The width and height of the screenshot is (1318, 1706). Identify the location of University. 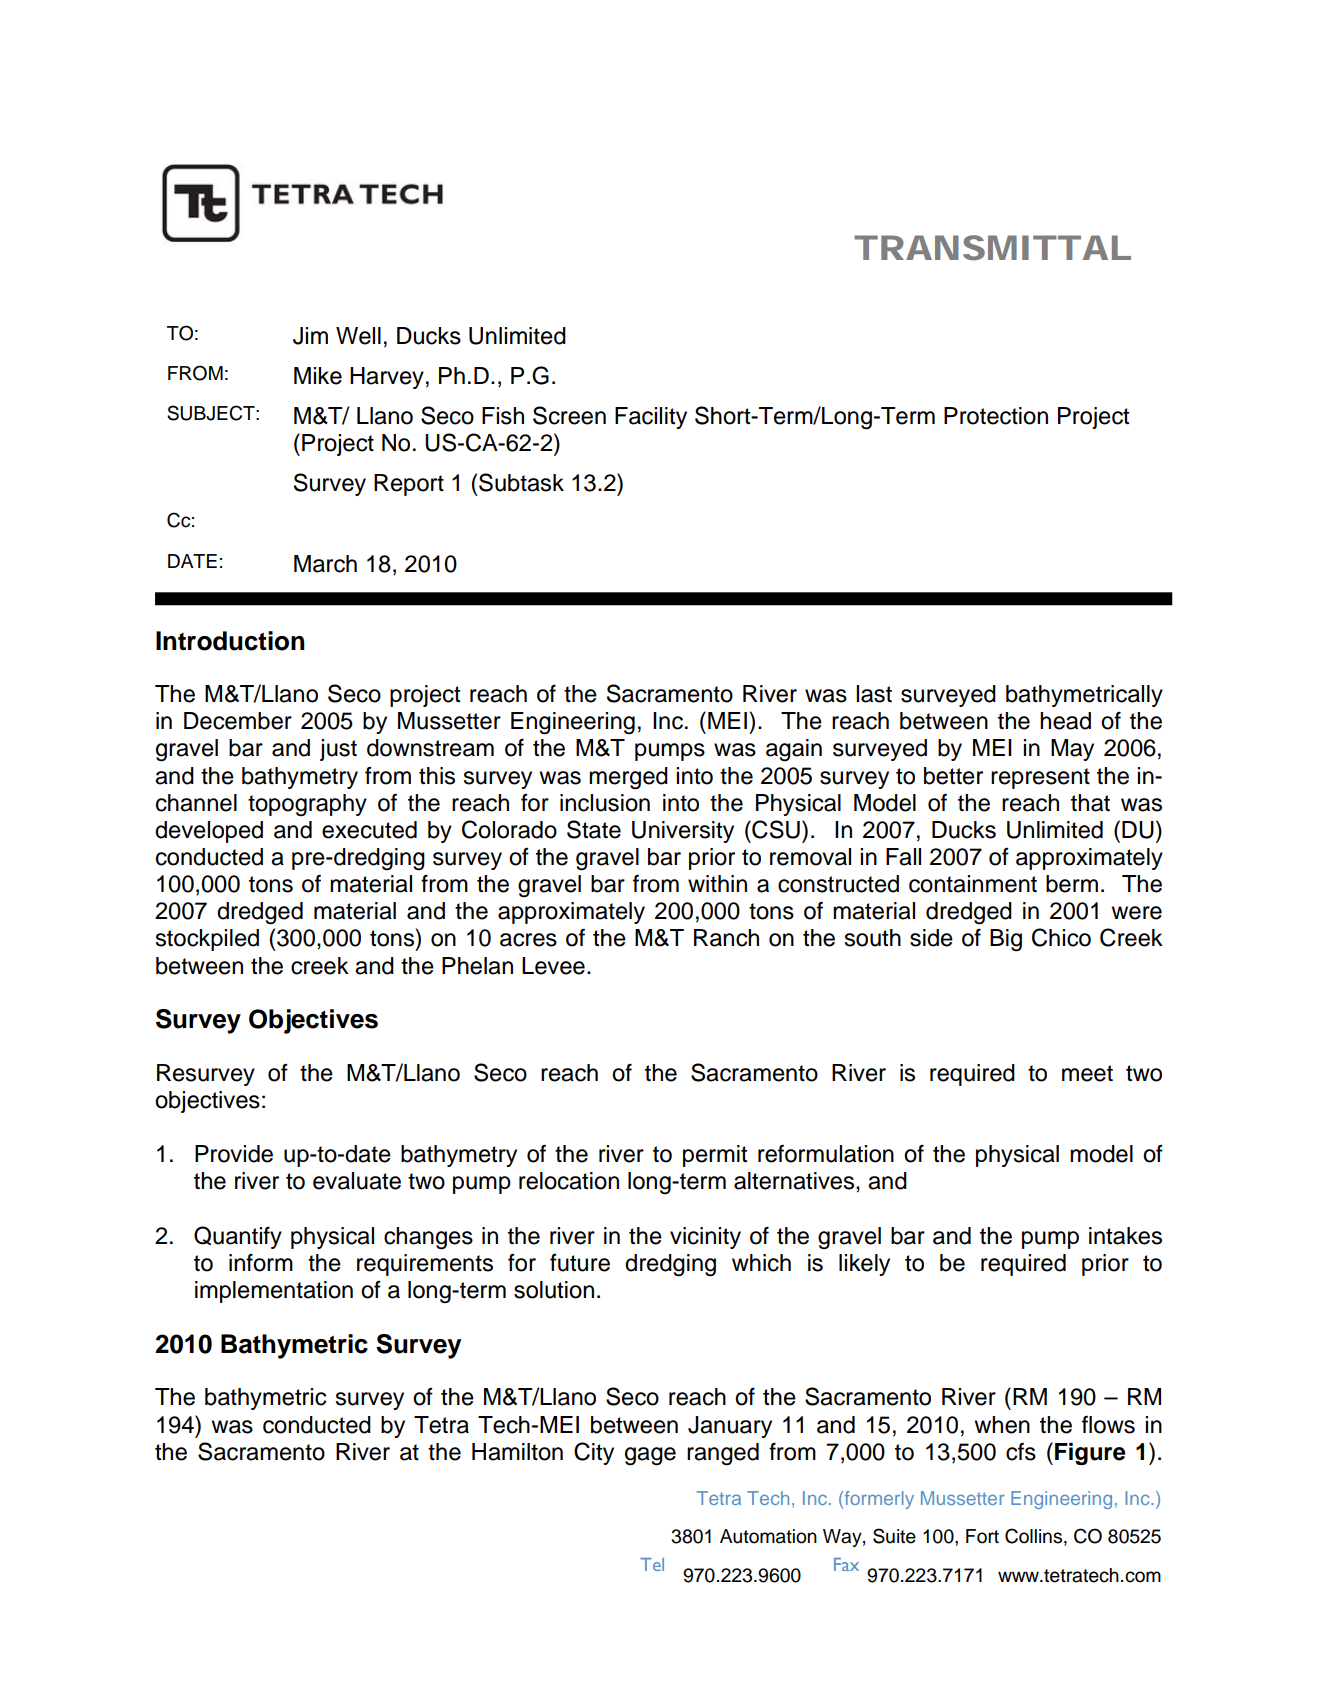
(683, 832).
